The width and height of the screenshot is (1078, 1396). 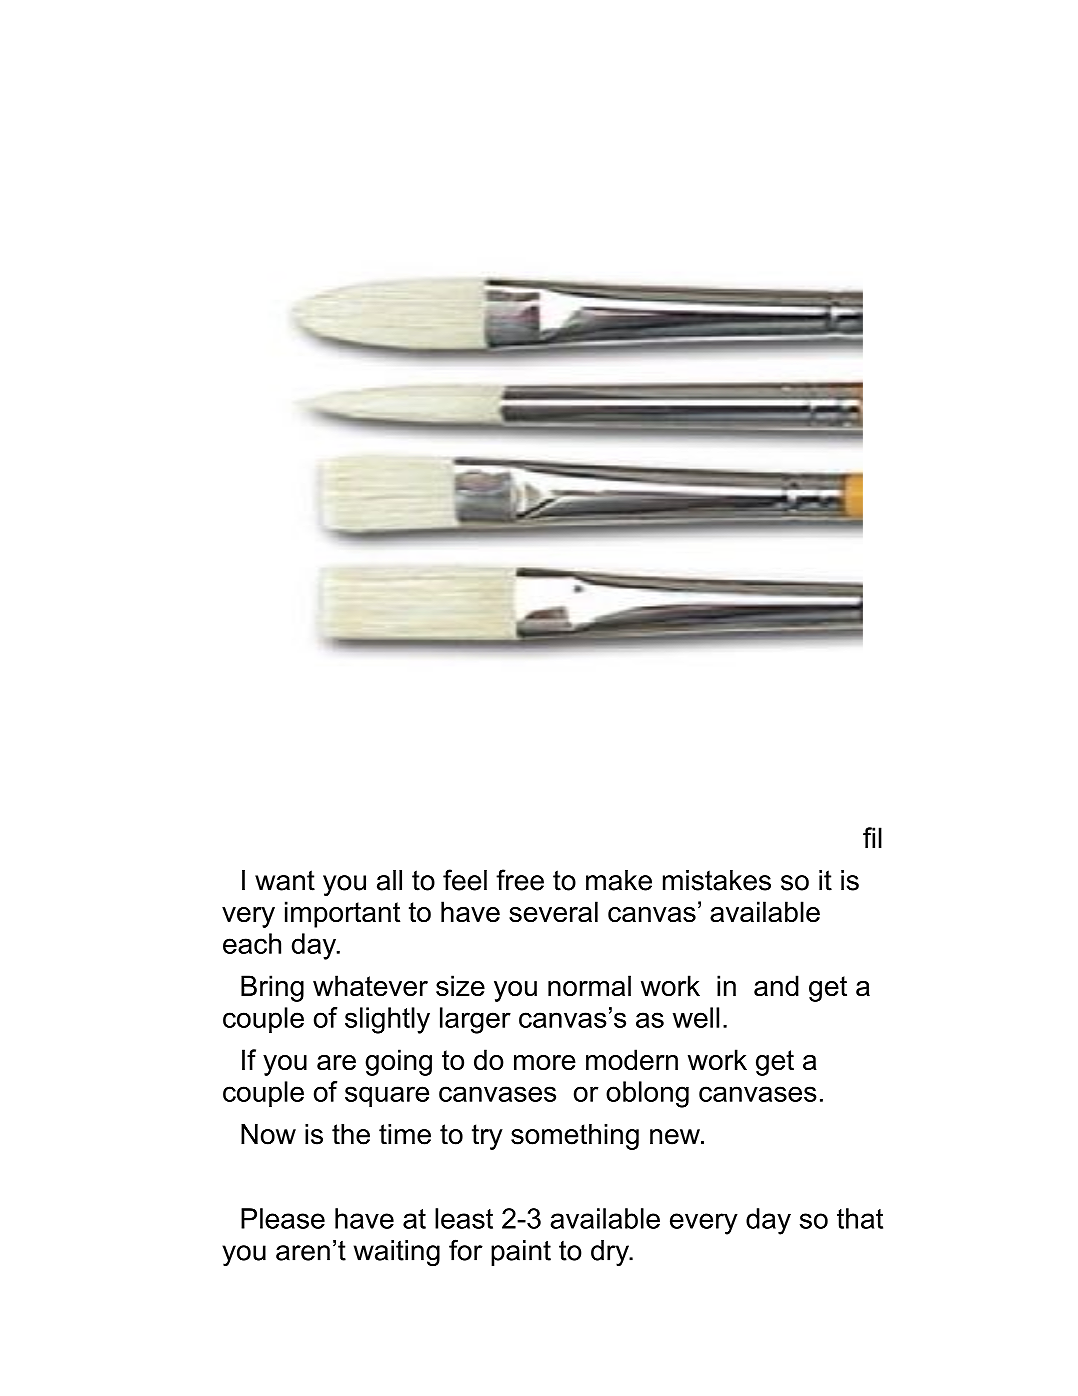 I want to click on each, so click(x=252, y=943).
